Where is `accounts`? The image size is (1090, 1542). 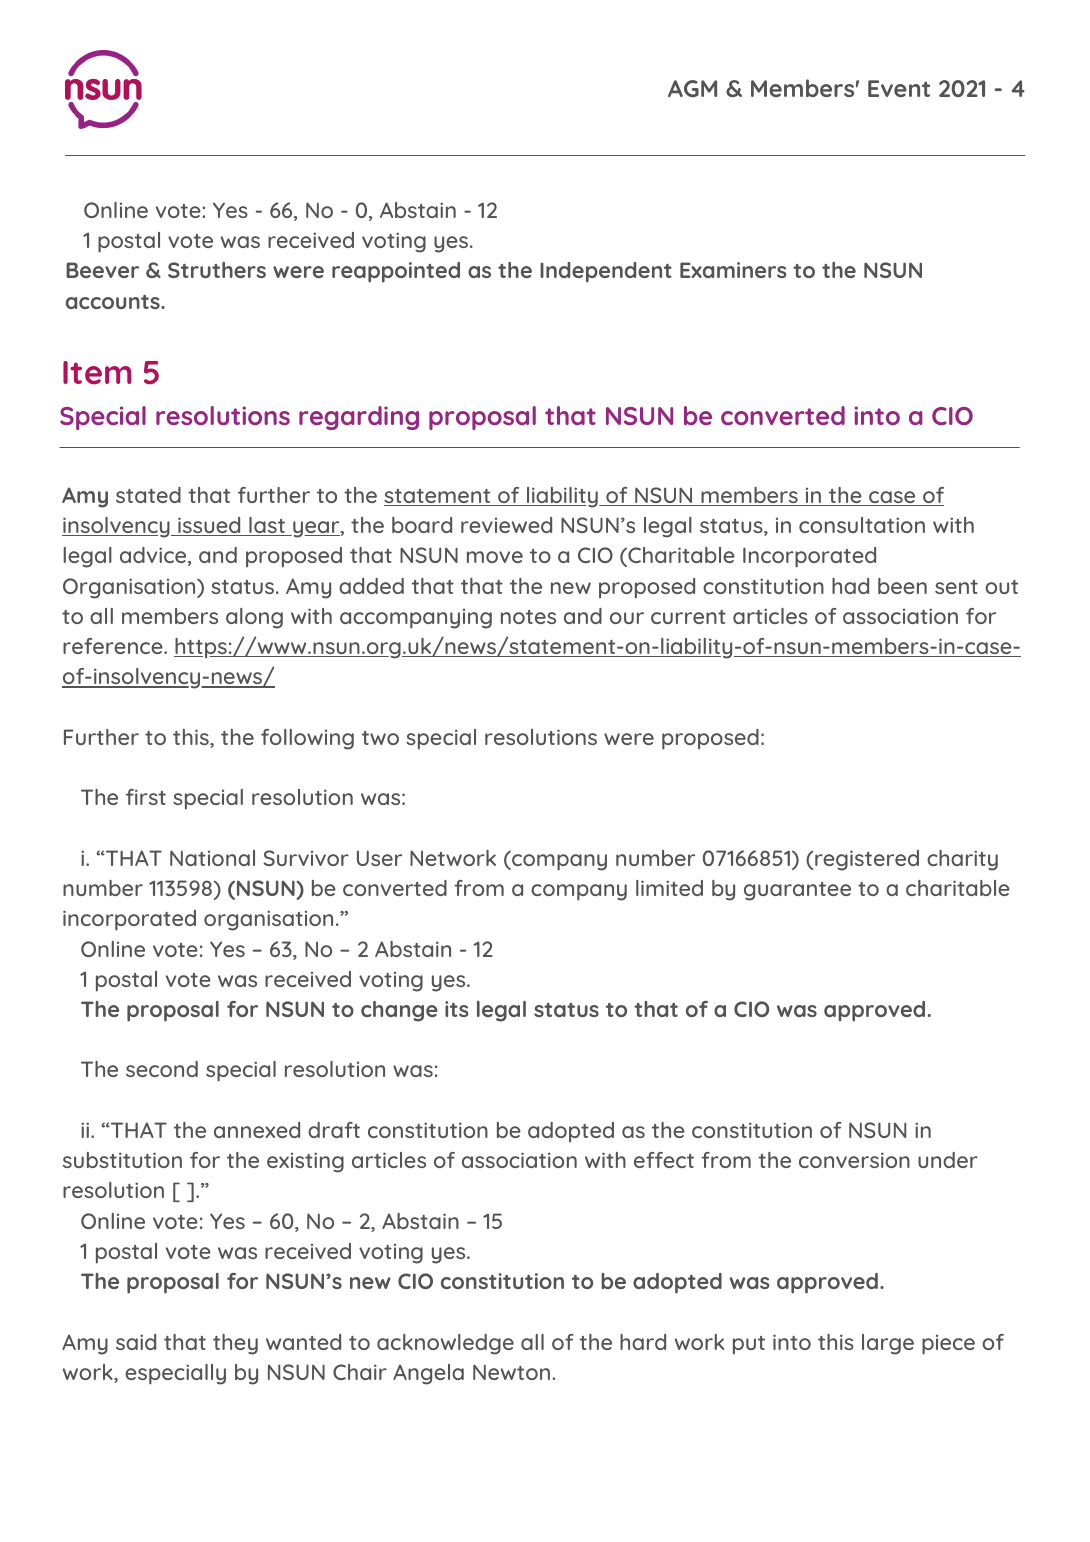
accounts is located at coordinates (114, 302).
